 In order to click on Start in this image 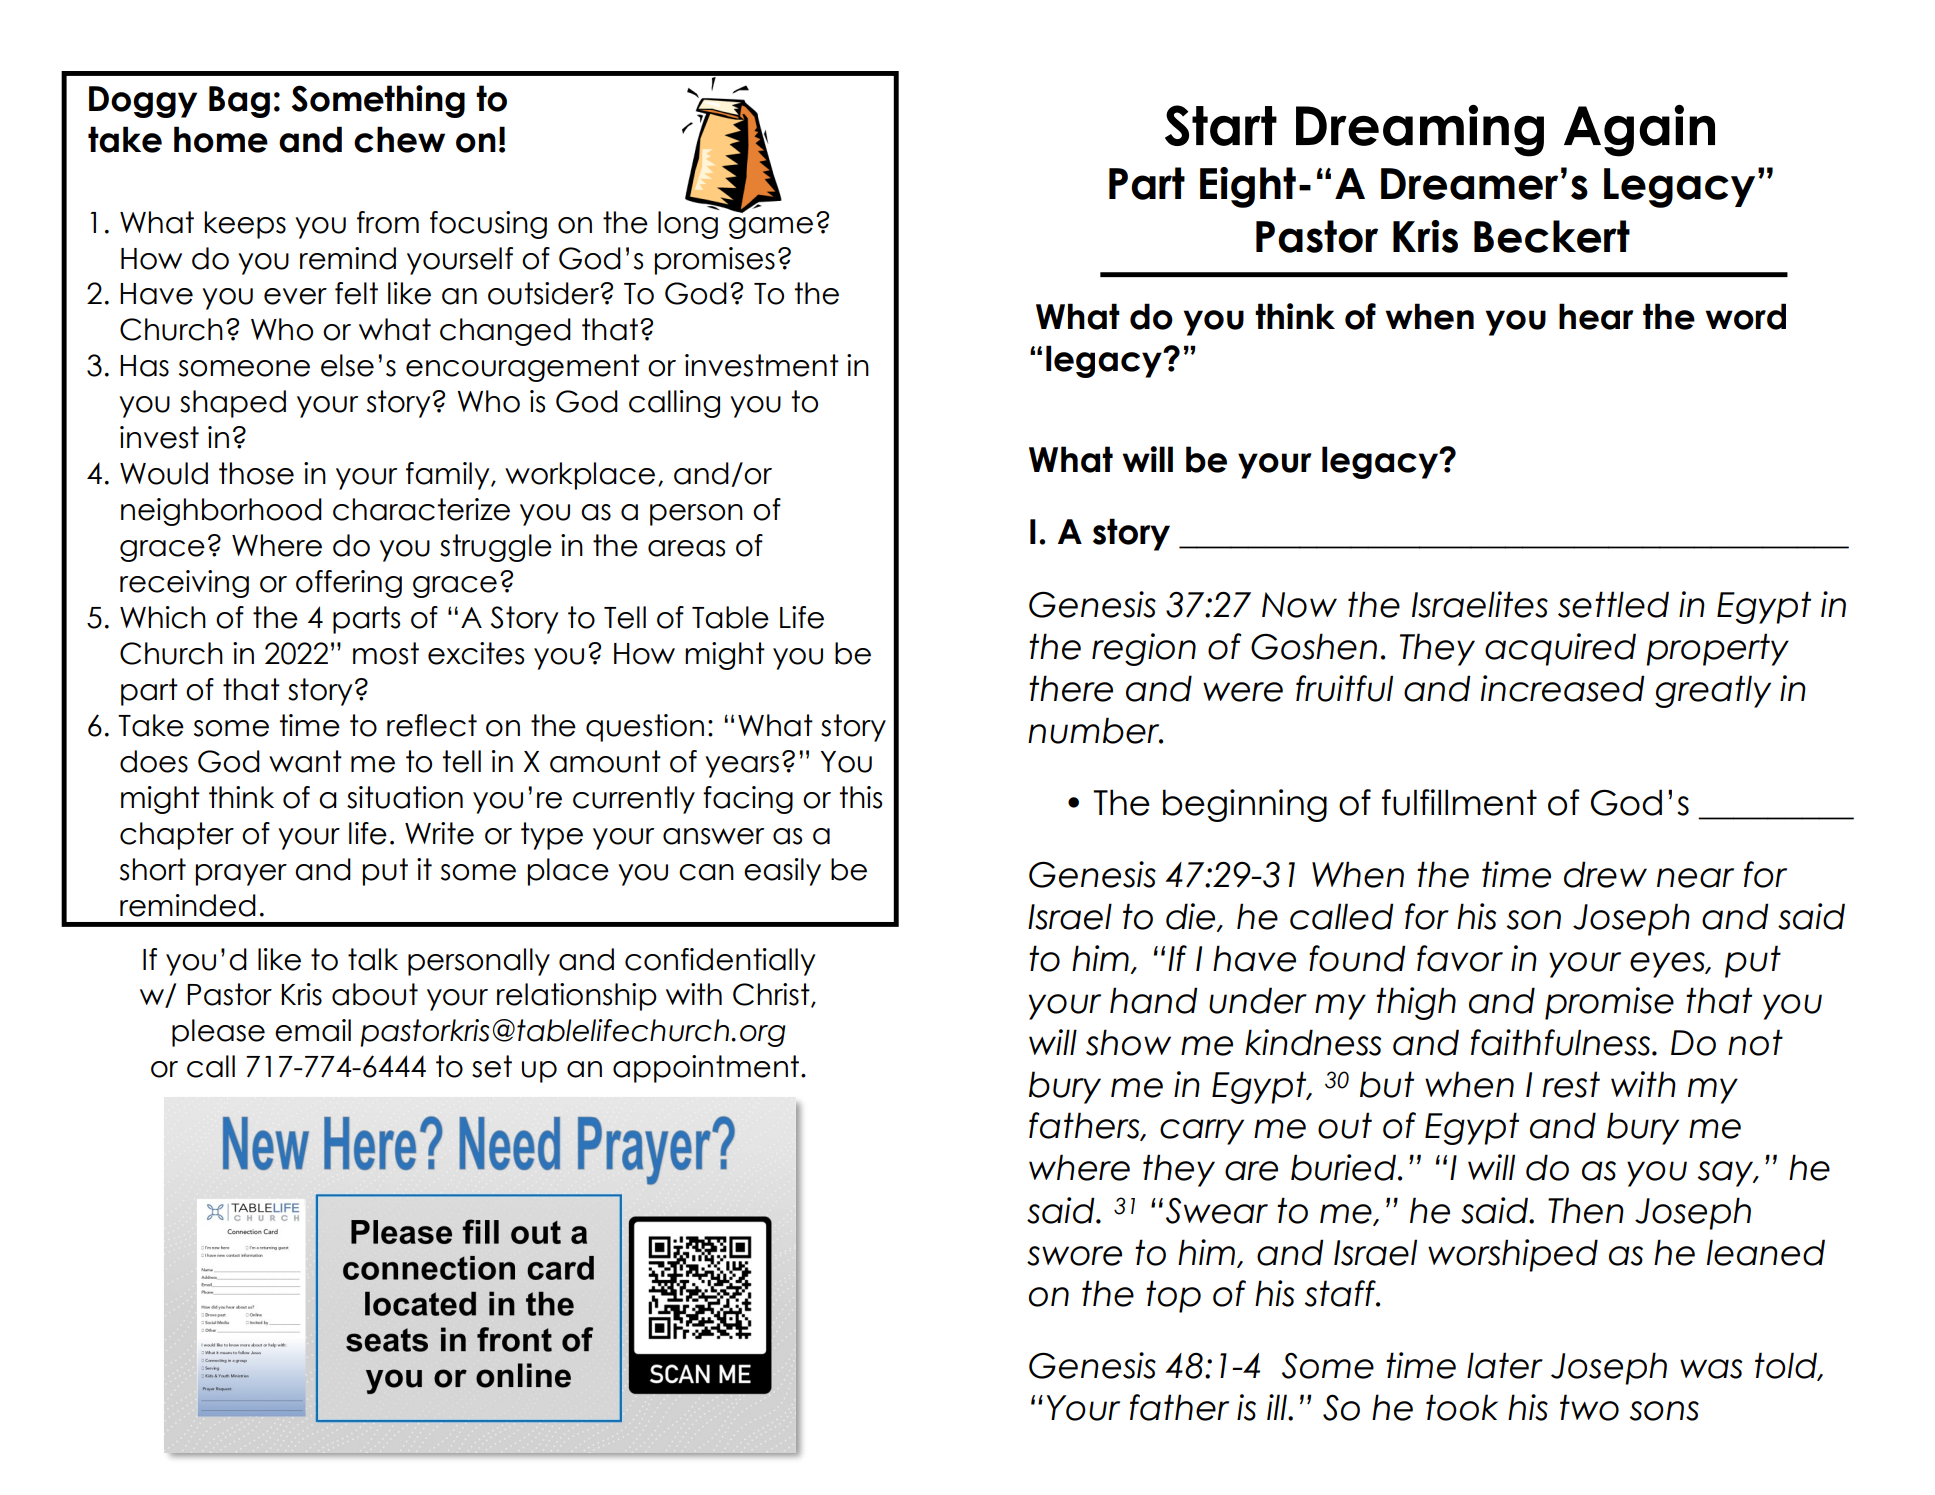, I will do `click(1221, 125)`.
